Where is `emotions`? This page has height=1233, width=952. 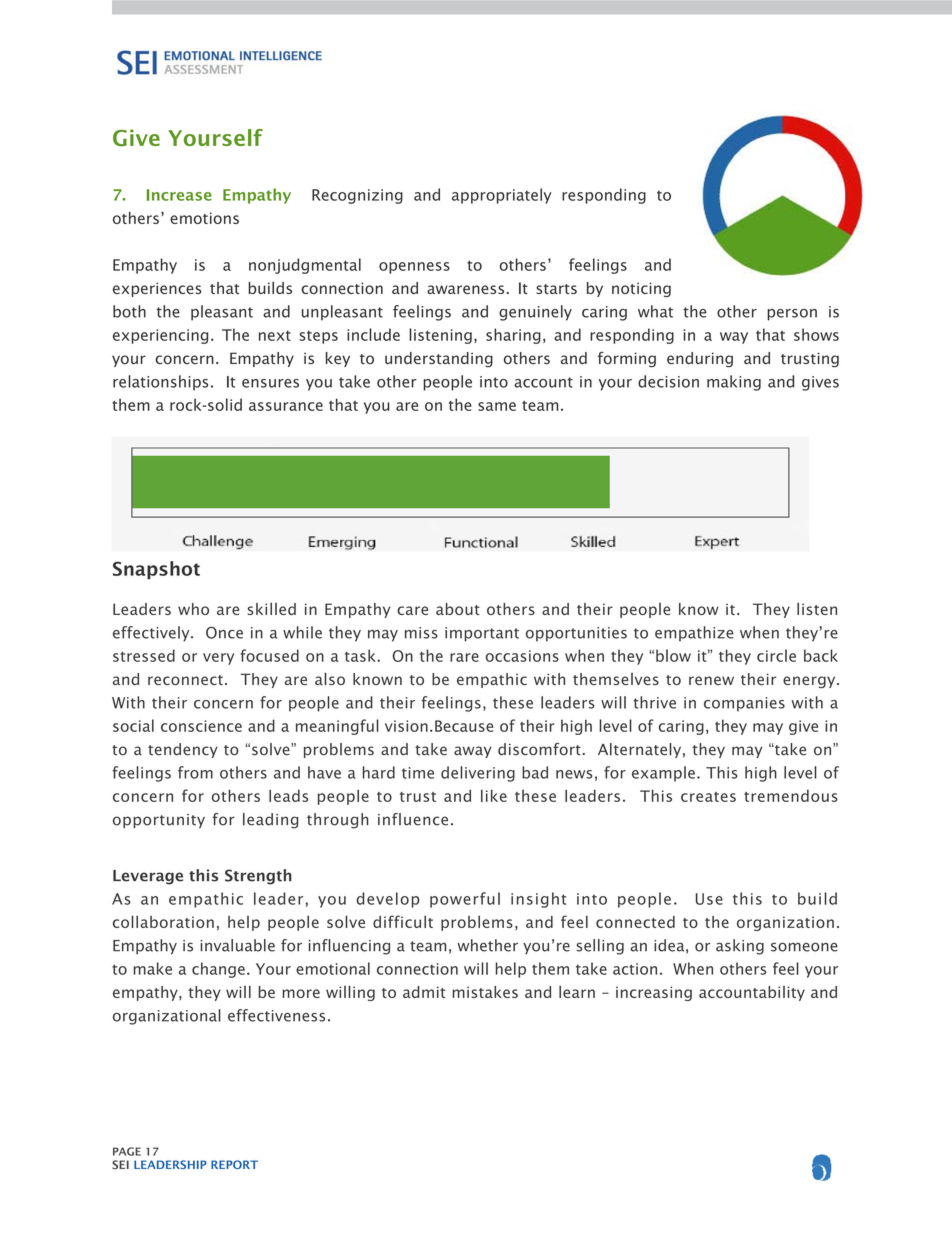
emotions is located at coordinates (204, 218).
